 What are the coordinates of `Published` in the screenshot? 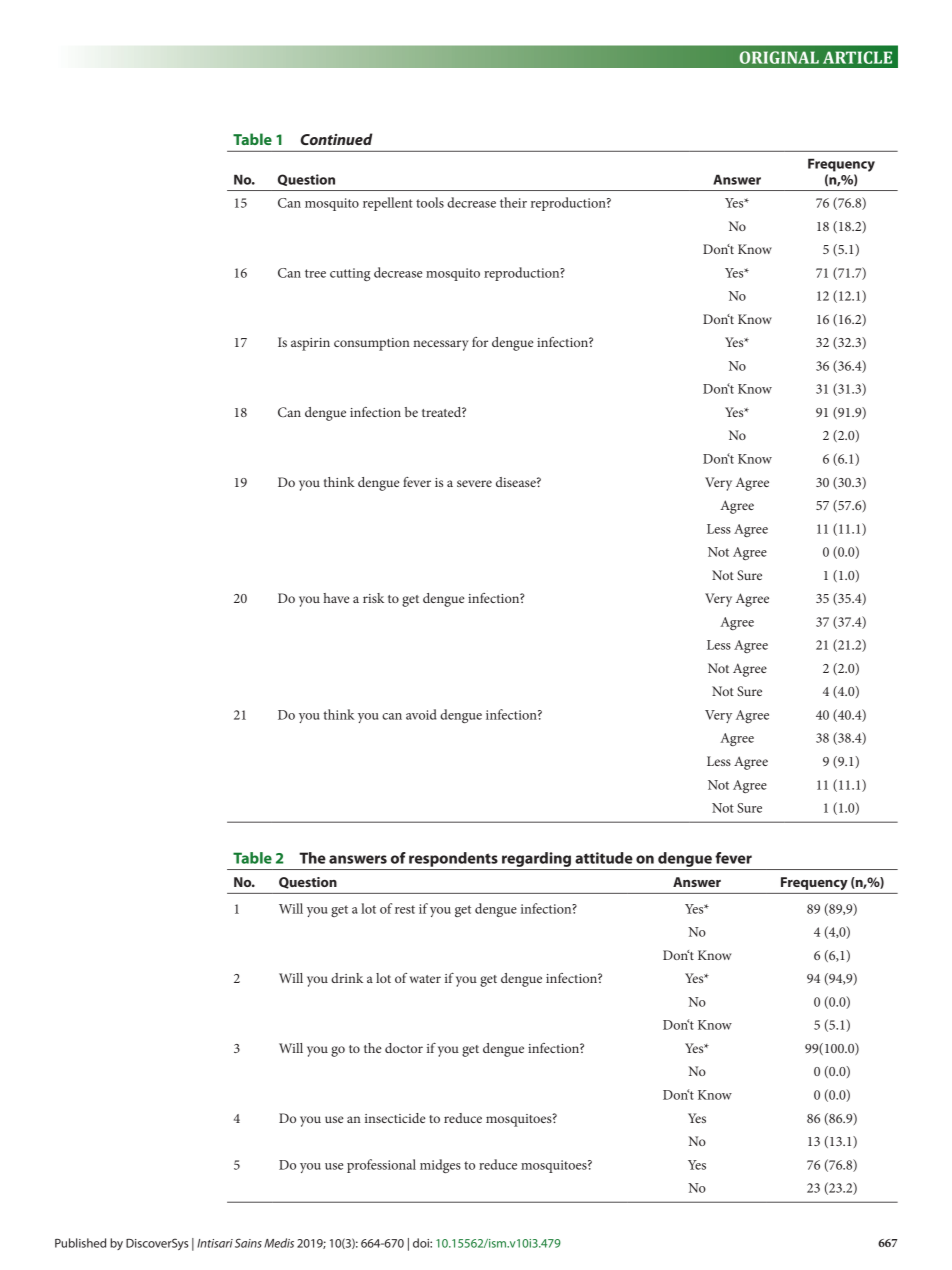 It's located at (80, 1243).
